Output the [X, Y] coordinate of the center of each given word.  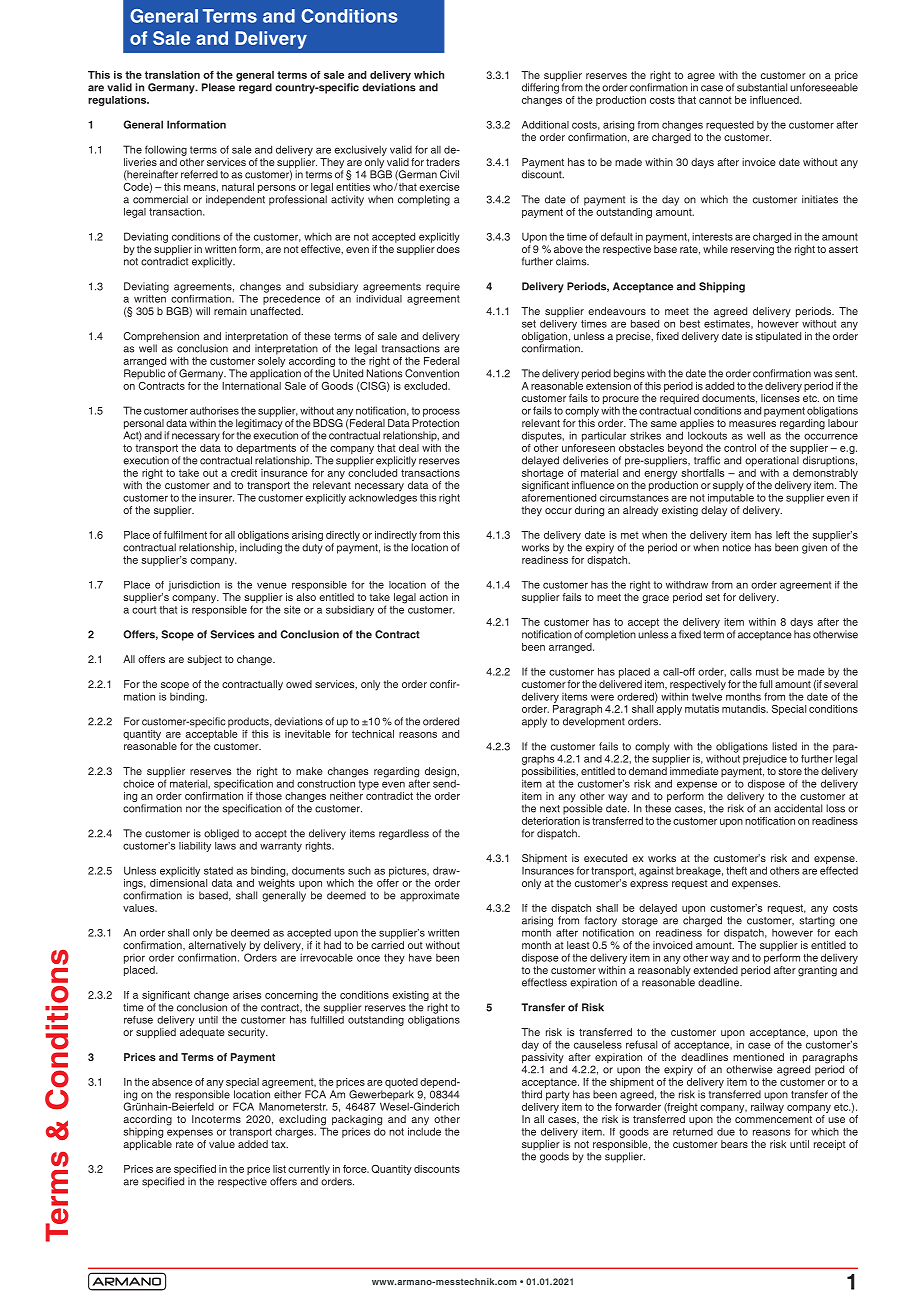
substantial [762, 87]
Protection [435, 423]
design [441, 772]
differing [540, 88]
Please [218, 87]
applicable [147, 1145]
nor [193, 809]
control [740, 448]
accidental [798, 808]
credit [244, 473]
